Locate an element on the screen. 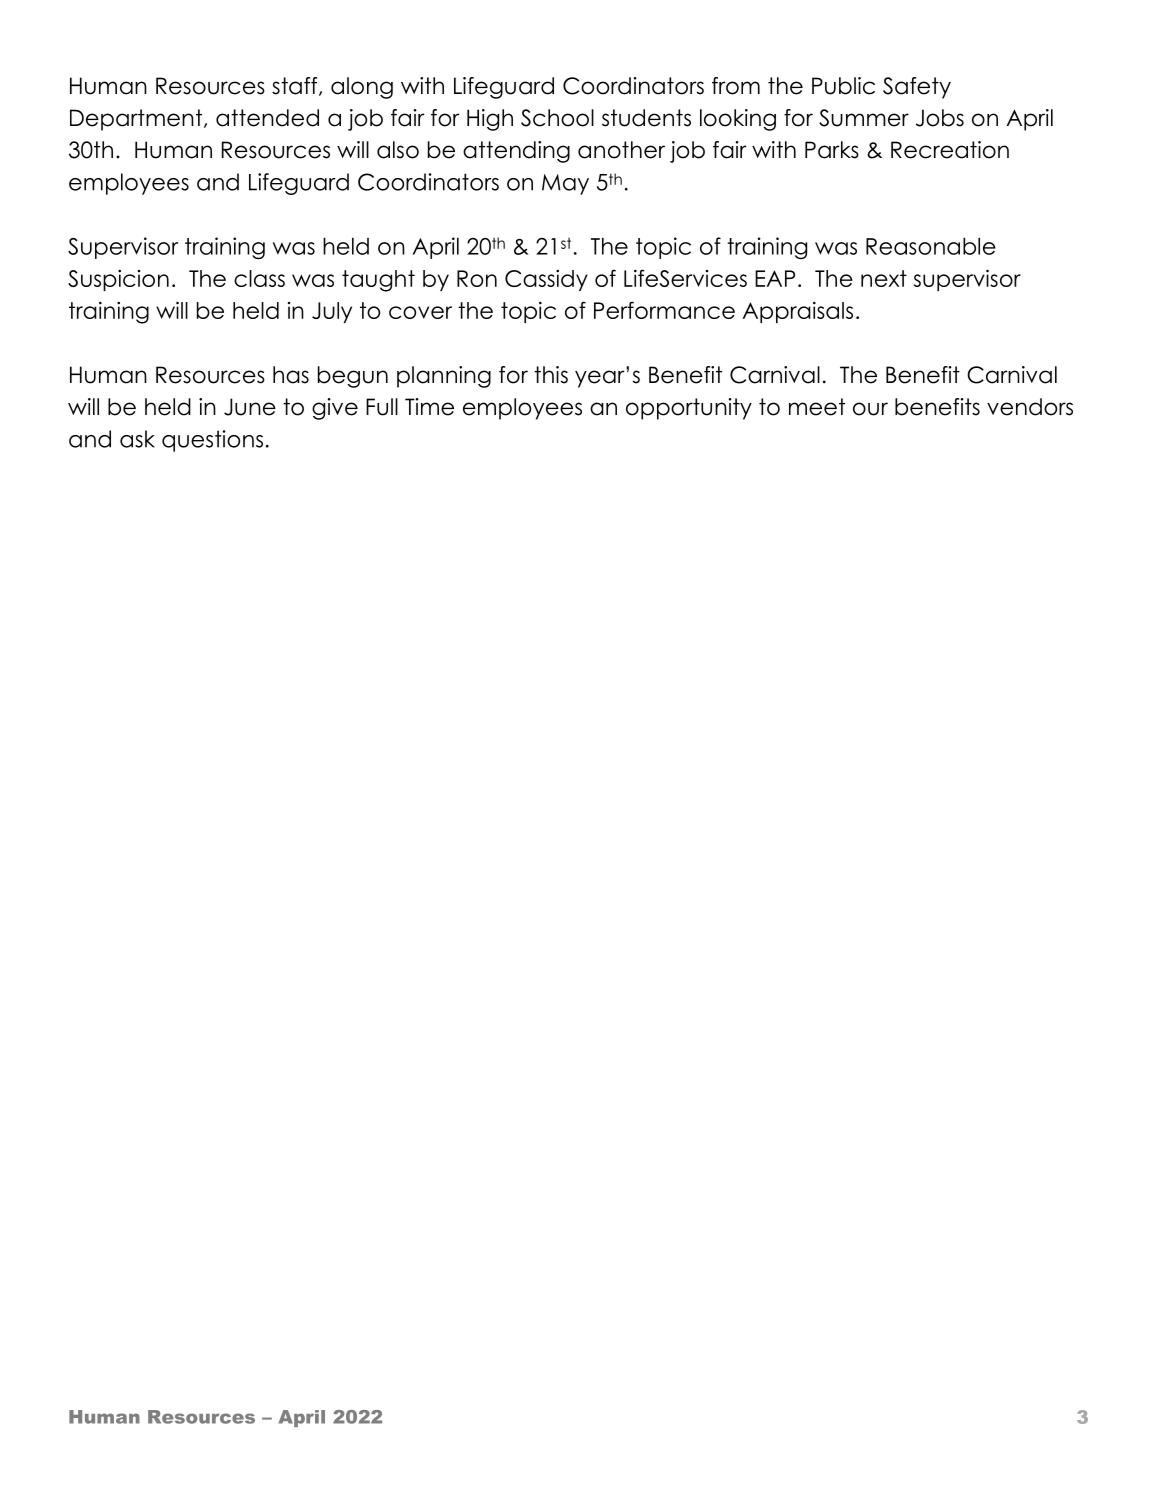 This screenshot has height=1497, width=1157. attending is located at coordinates (516, 152).
